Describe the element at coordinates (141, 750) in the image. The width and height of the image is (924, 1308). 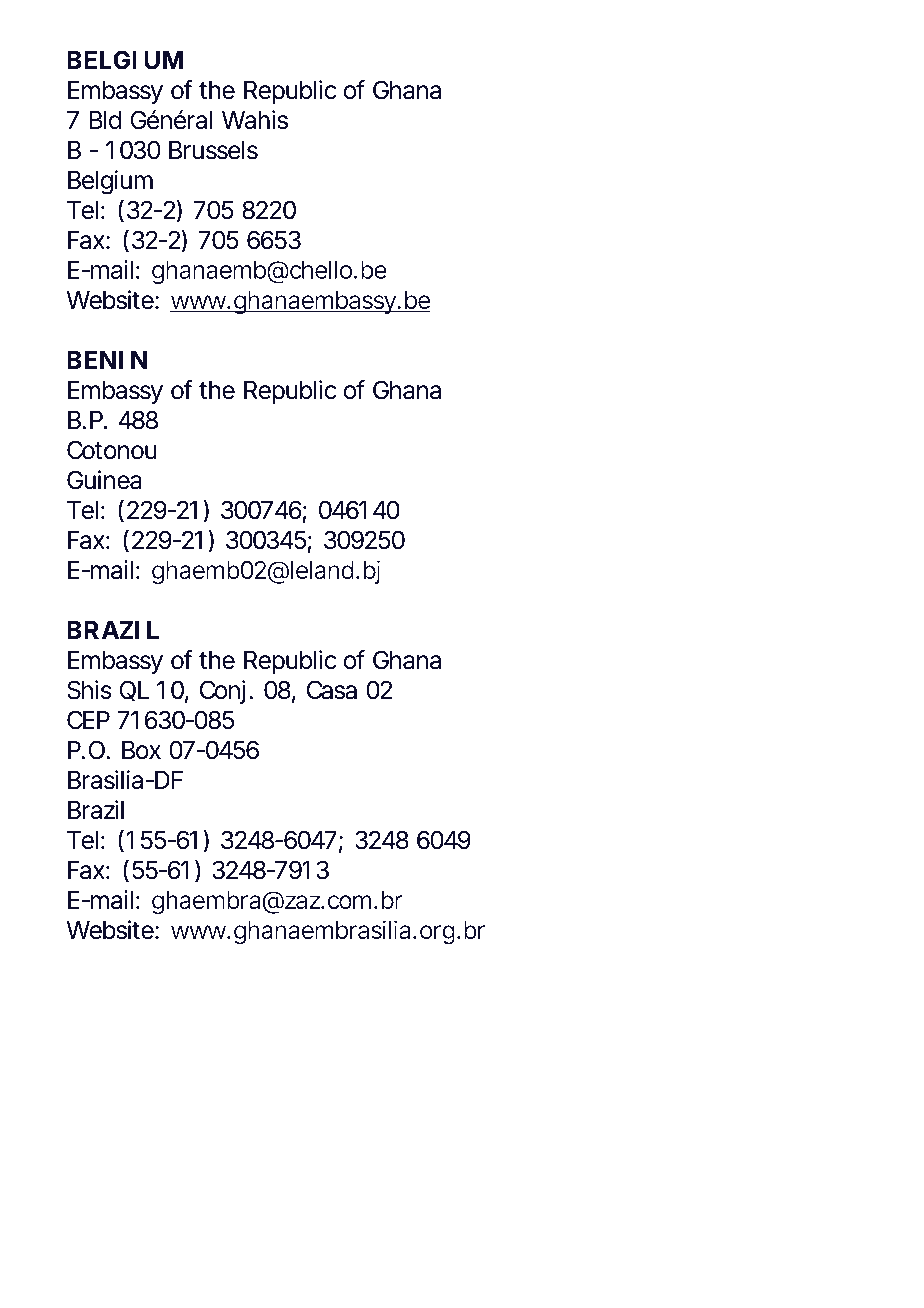
I see `Box` at that location.
